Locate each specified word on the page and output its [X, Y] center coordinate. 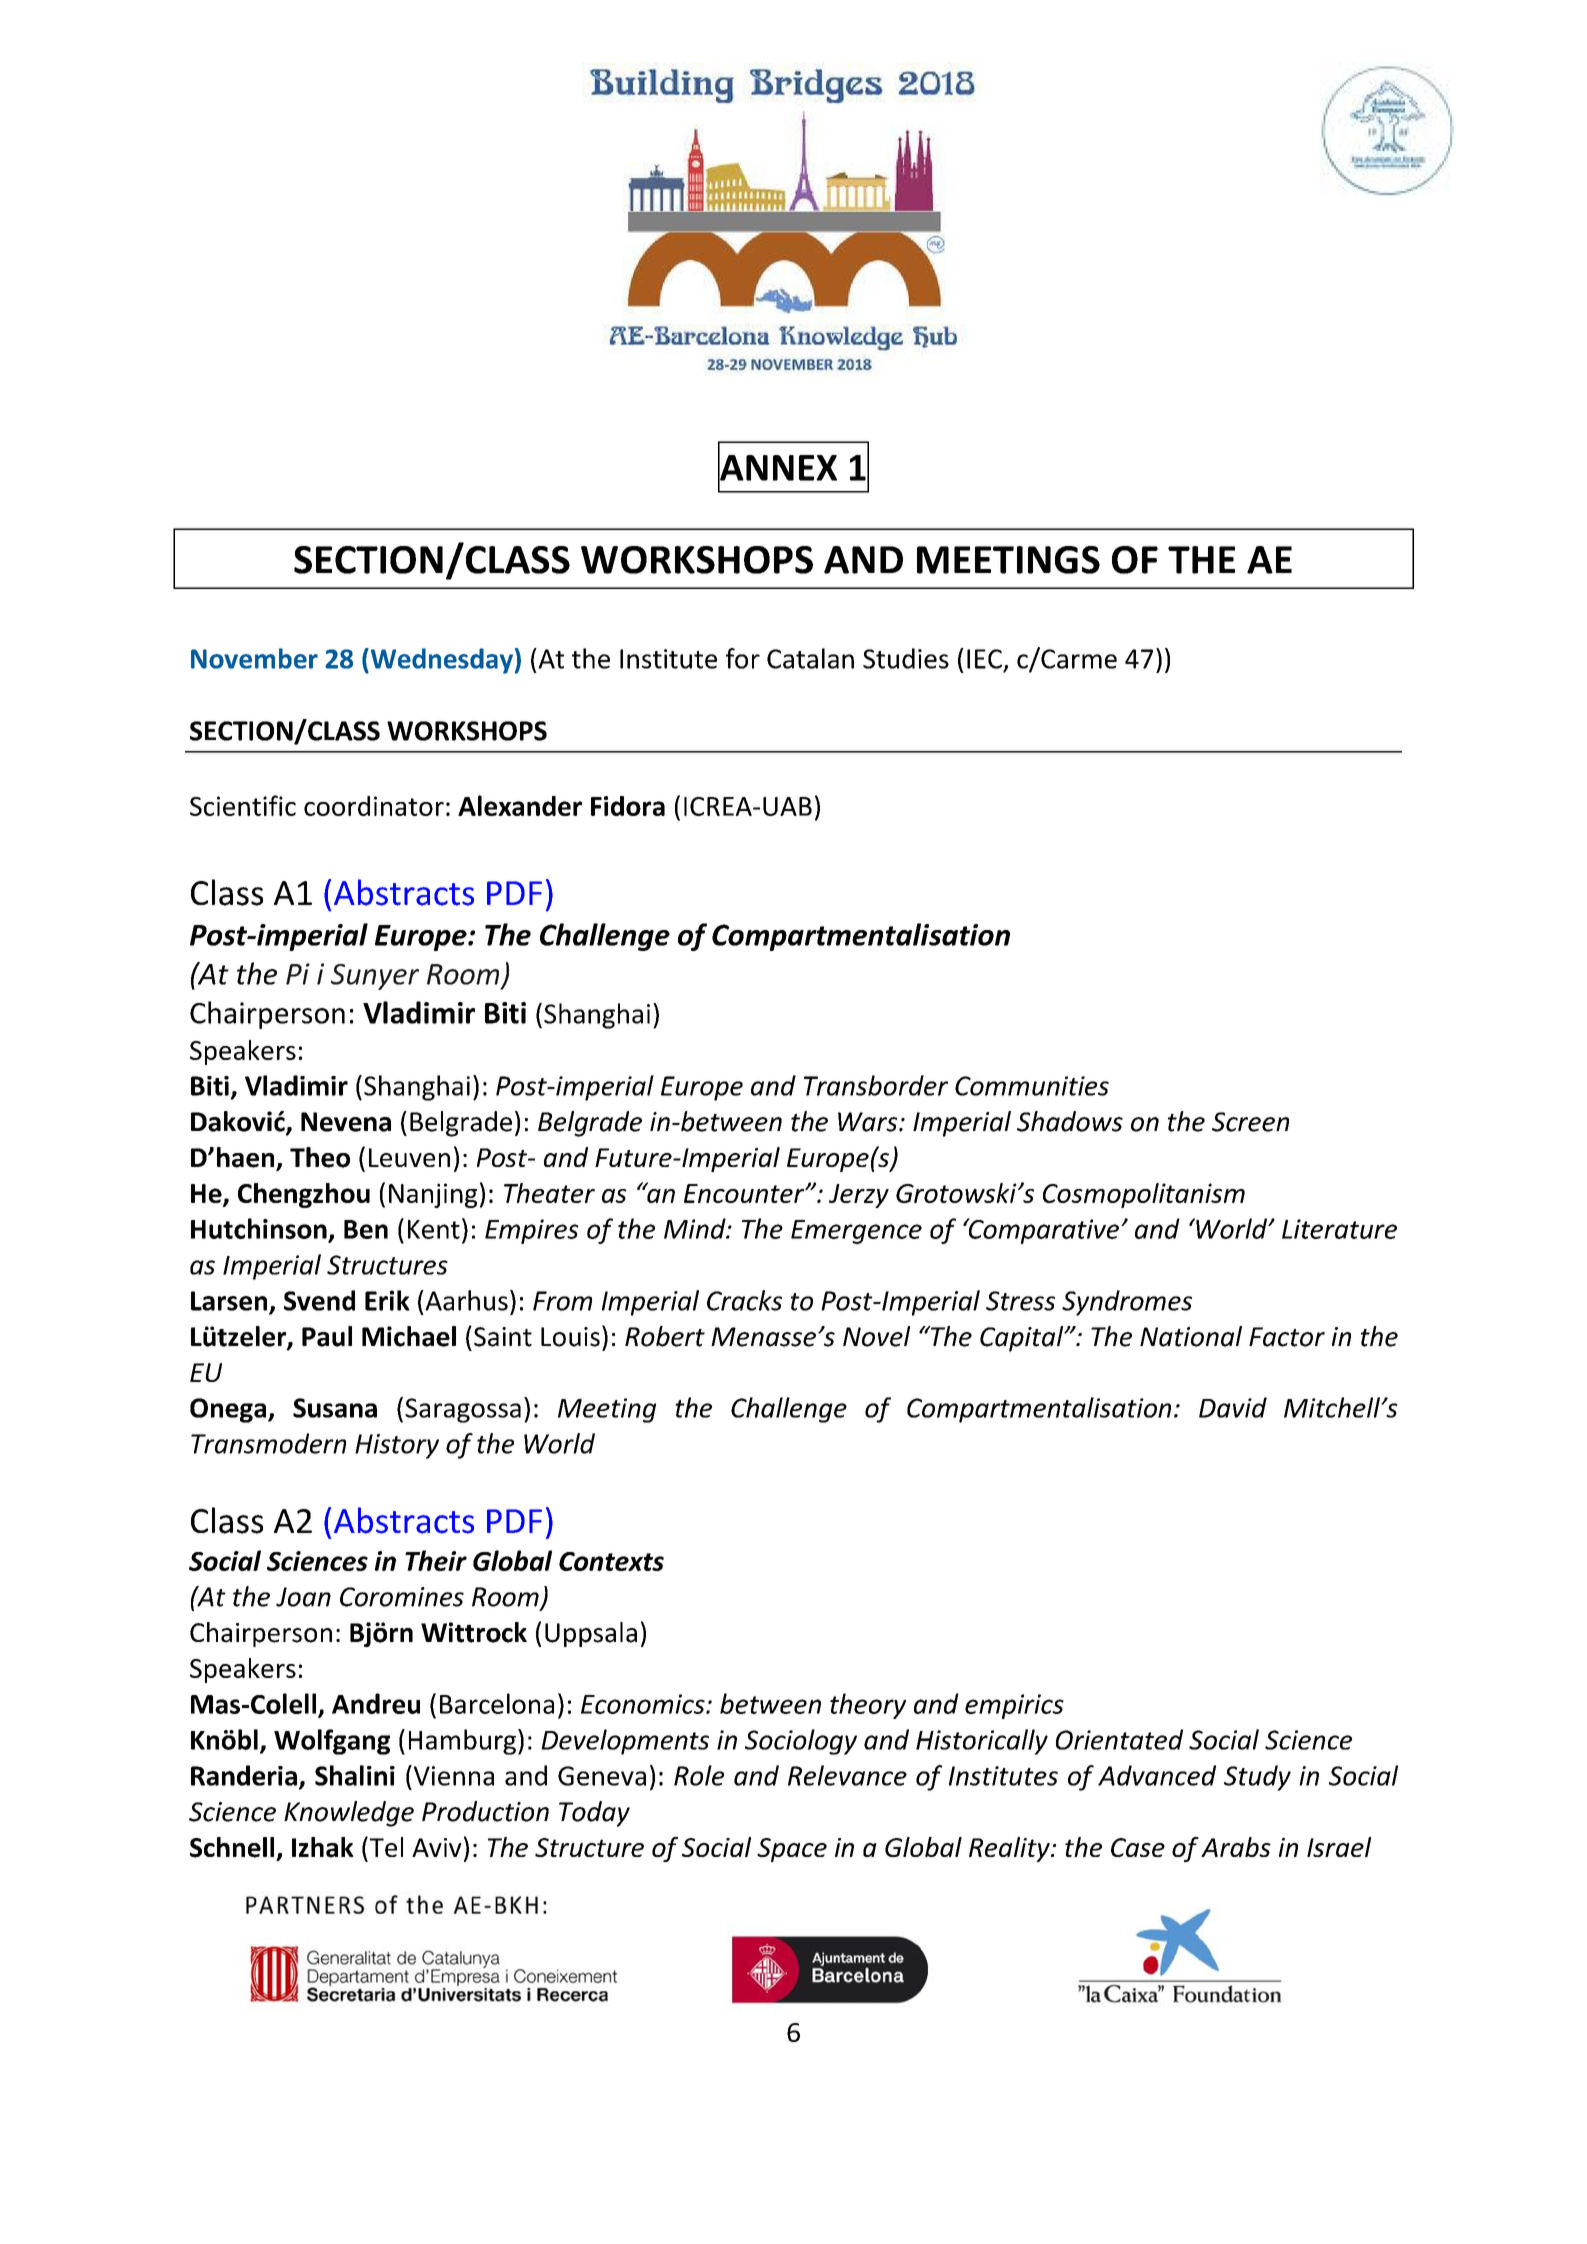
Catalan [810, 658]
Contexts [611, 1561]
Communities [1032, 1086]
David [1233, 1407]
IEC [984, 659]
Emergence [856, 1232]
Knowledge [349, 1814]
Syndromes [1127, 1303]
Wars [869, 1122]
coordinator [374, 806]
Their [436, 1560]
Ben [366, 1229]
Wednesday [440, 661]
